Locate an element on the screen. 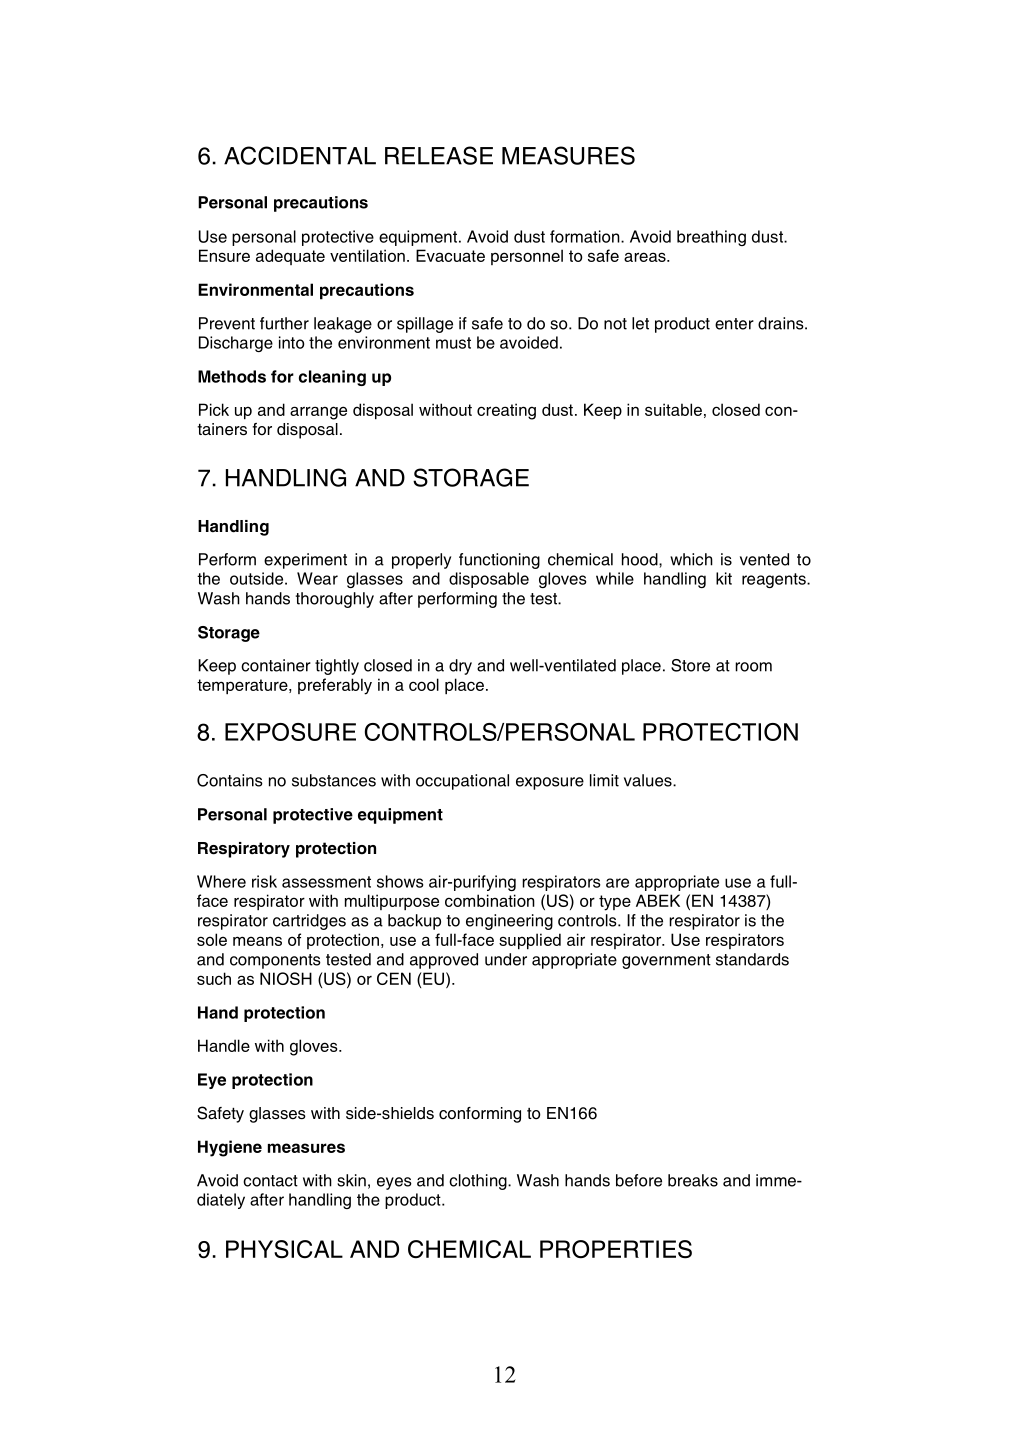 The width and height of the screenshot is (1009, 1431). clothing is located at coordinates (479, 1182).
